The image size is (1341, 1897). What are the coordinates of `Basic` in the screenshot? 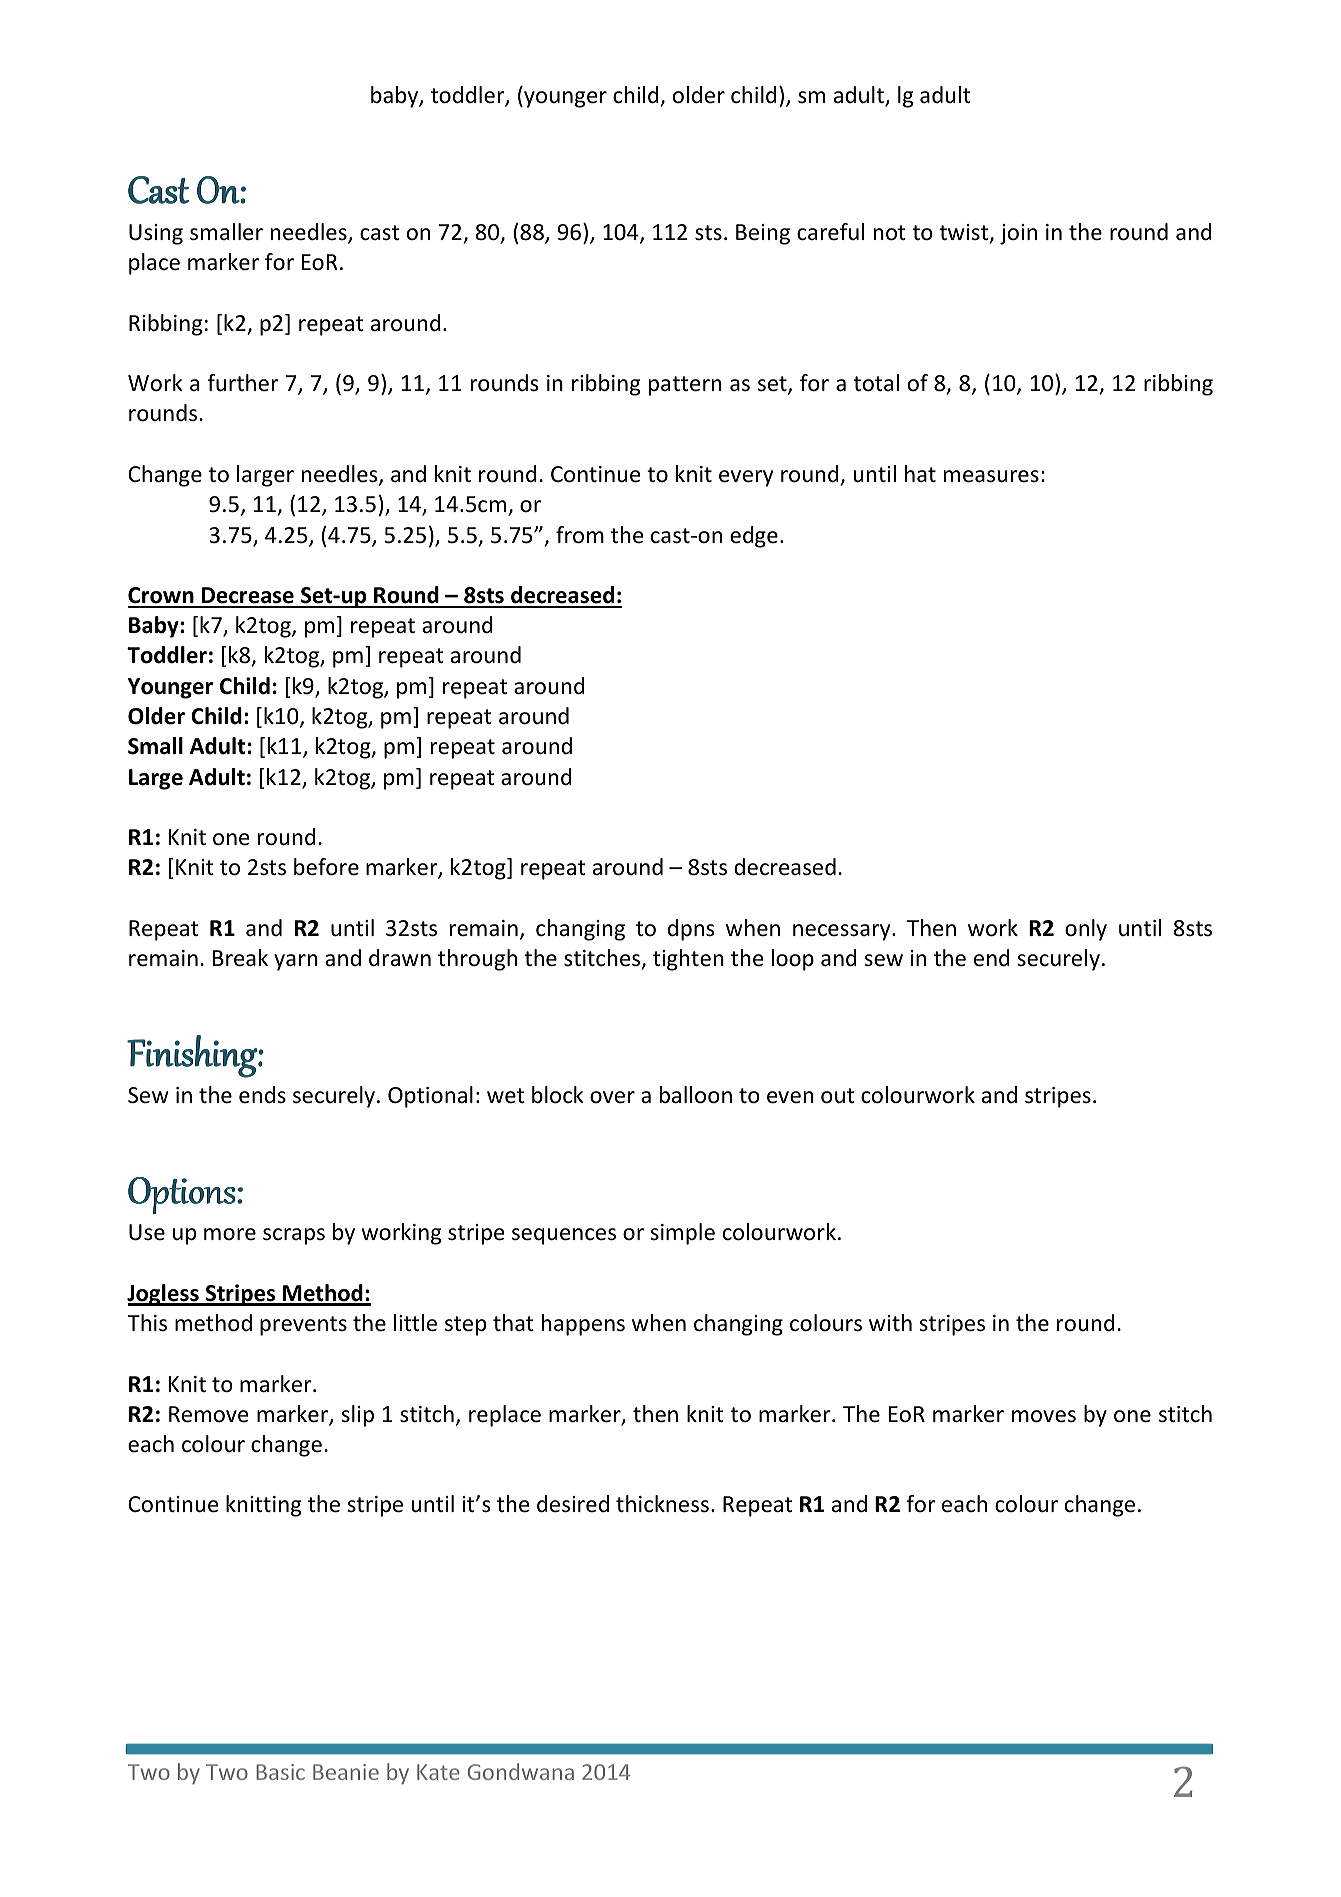 It's located at (280, 1772).
